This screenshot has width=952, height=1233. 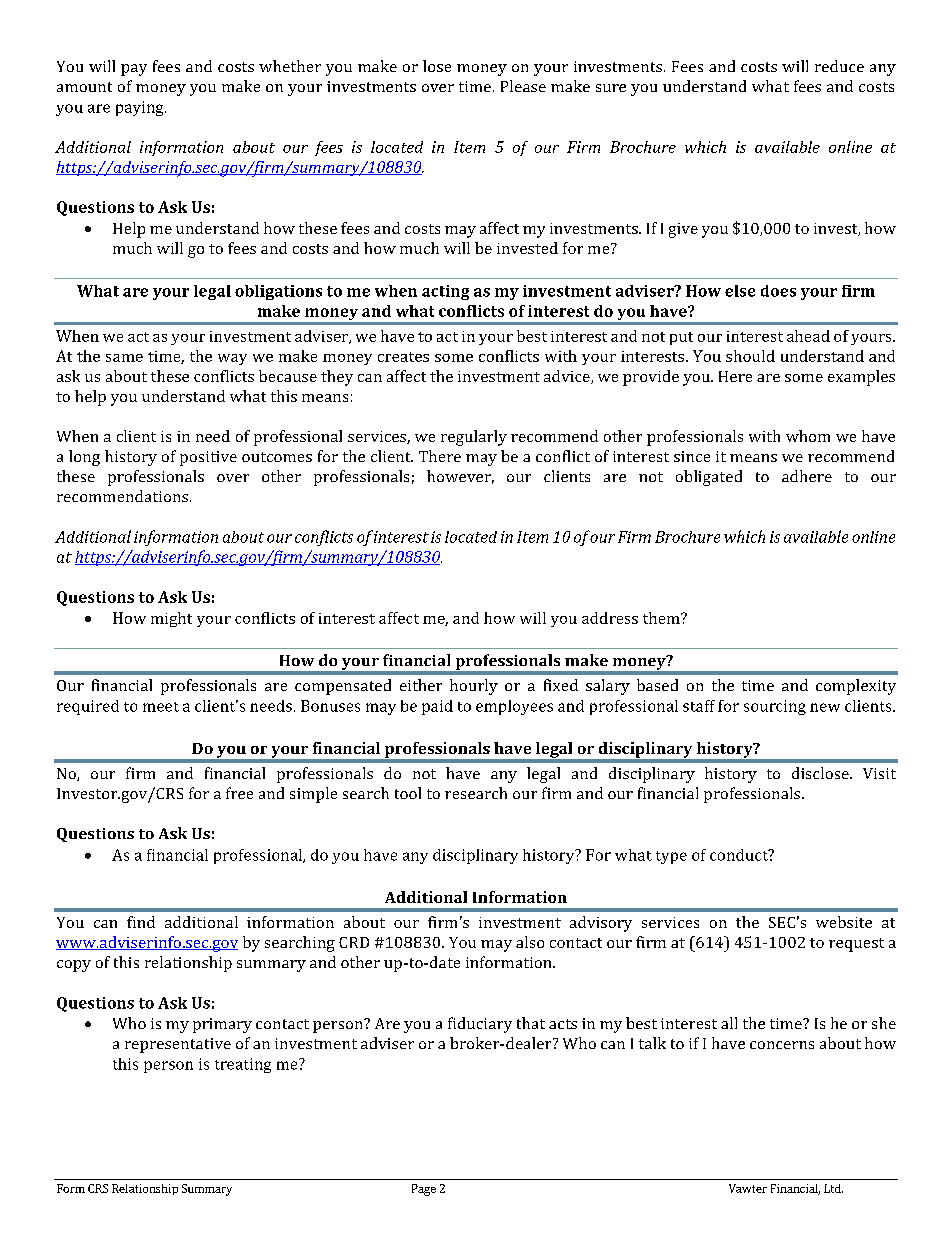 What do you see at coordinates (523, 86) in the screenshot?
I see `Please` at bounding box center [523, 86].
